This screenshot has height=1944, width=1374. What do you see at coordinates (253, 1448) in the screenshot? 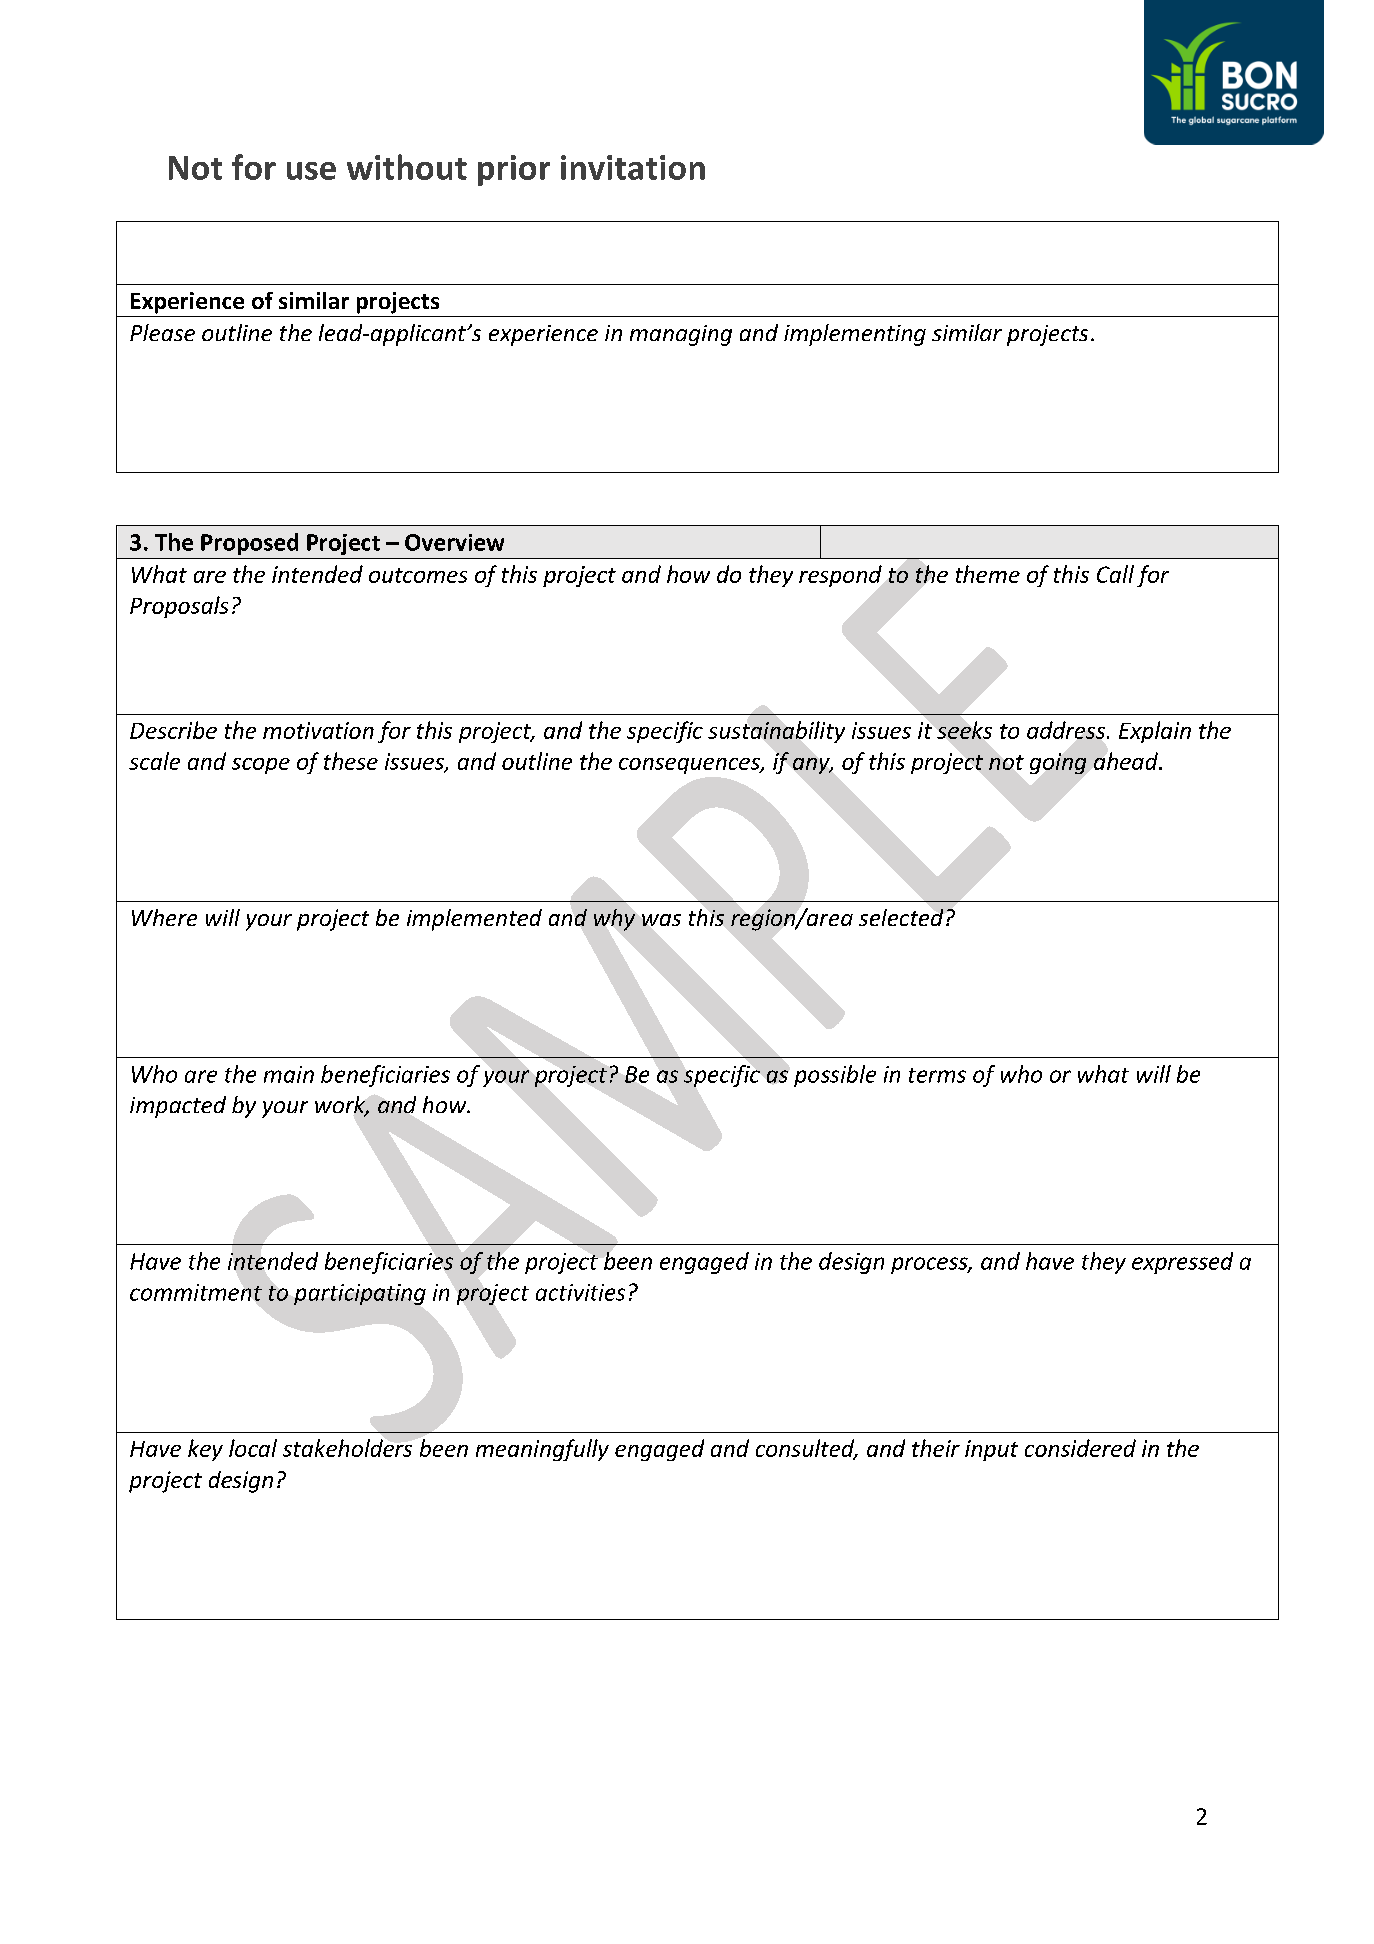
I see `local` at bounding box center [253, 1448].
